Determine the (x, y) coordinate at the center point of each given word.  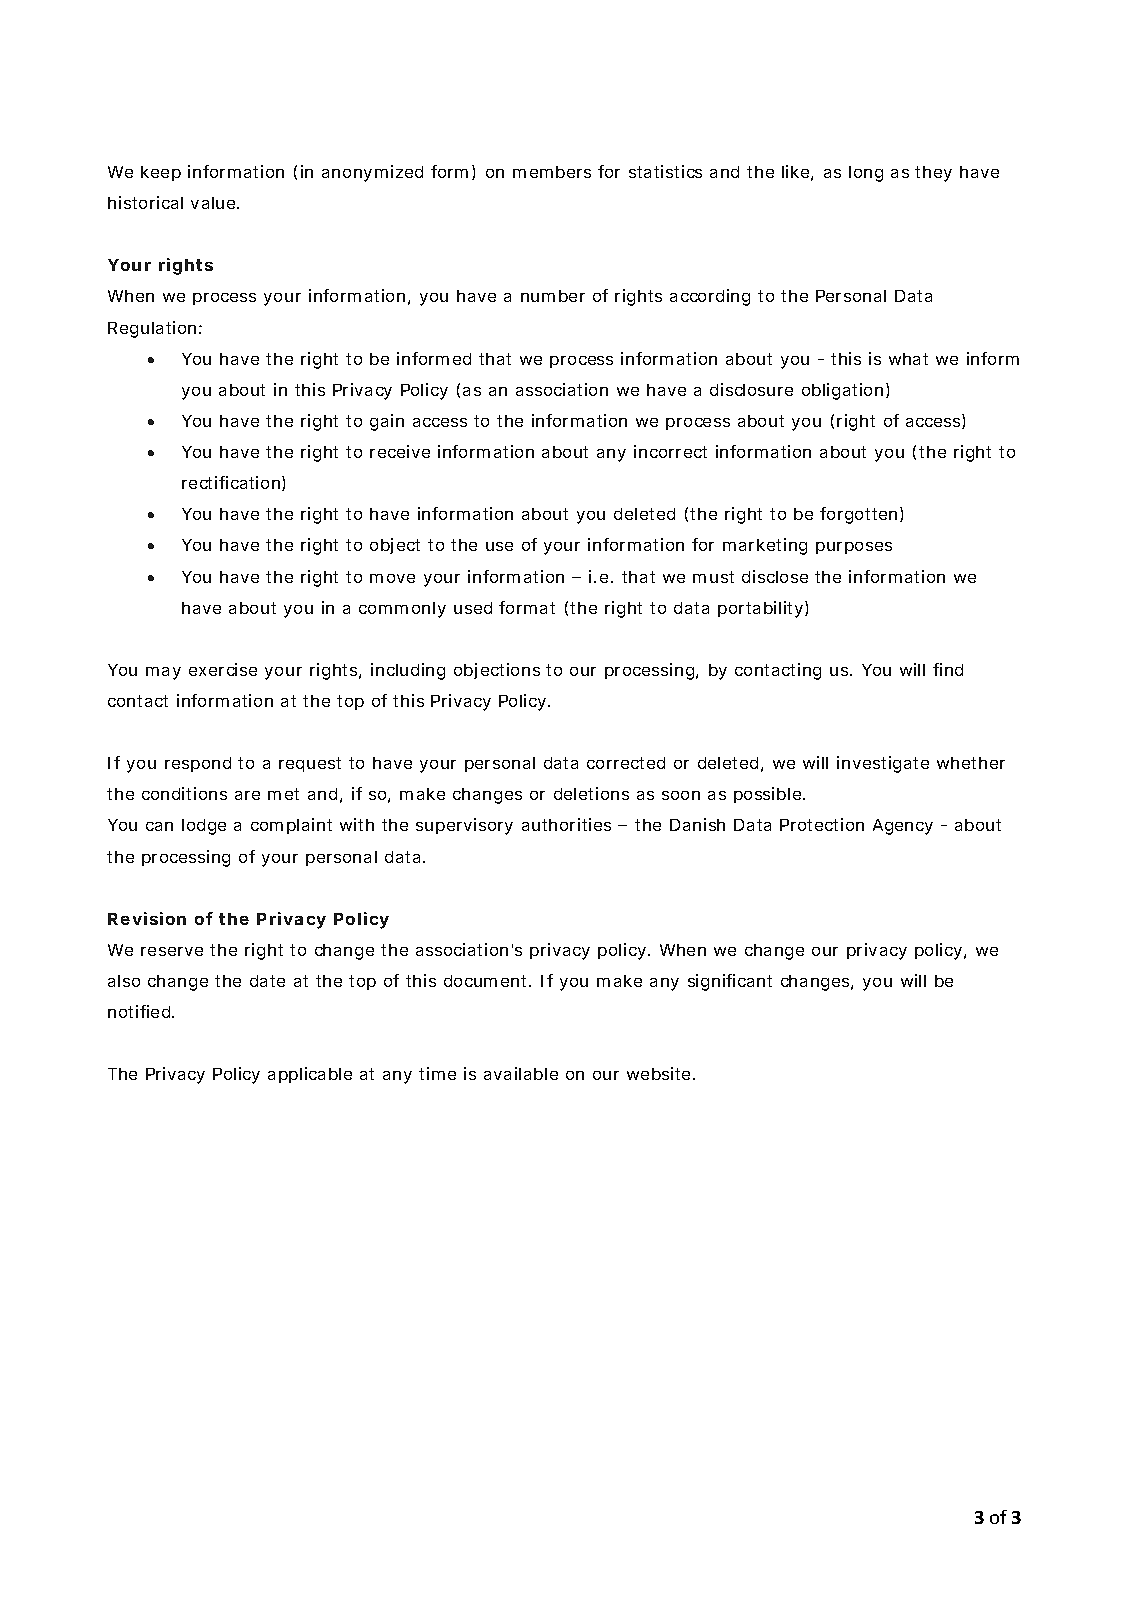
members (552, 172)
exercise (223, 669)
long (866, 174)
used (473, 608)
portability (760, 609)
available (521, 1073)
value (214, 203)
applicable (310, 1075)
